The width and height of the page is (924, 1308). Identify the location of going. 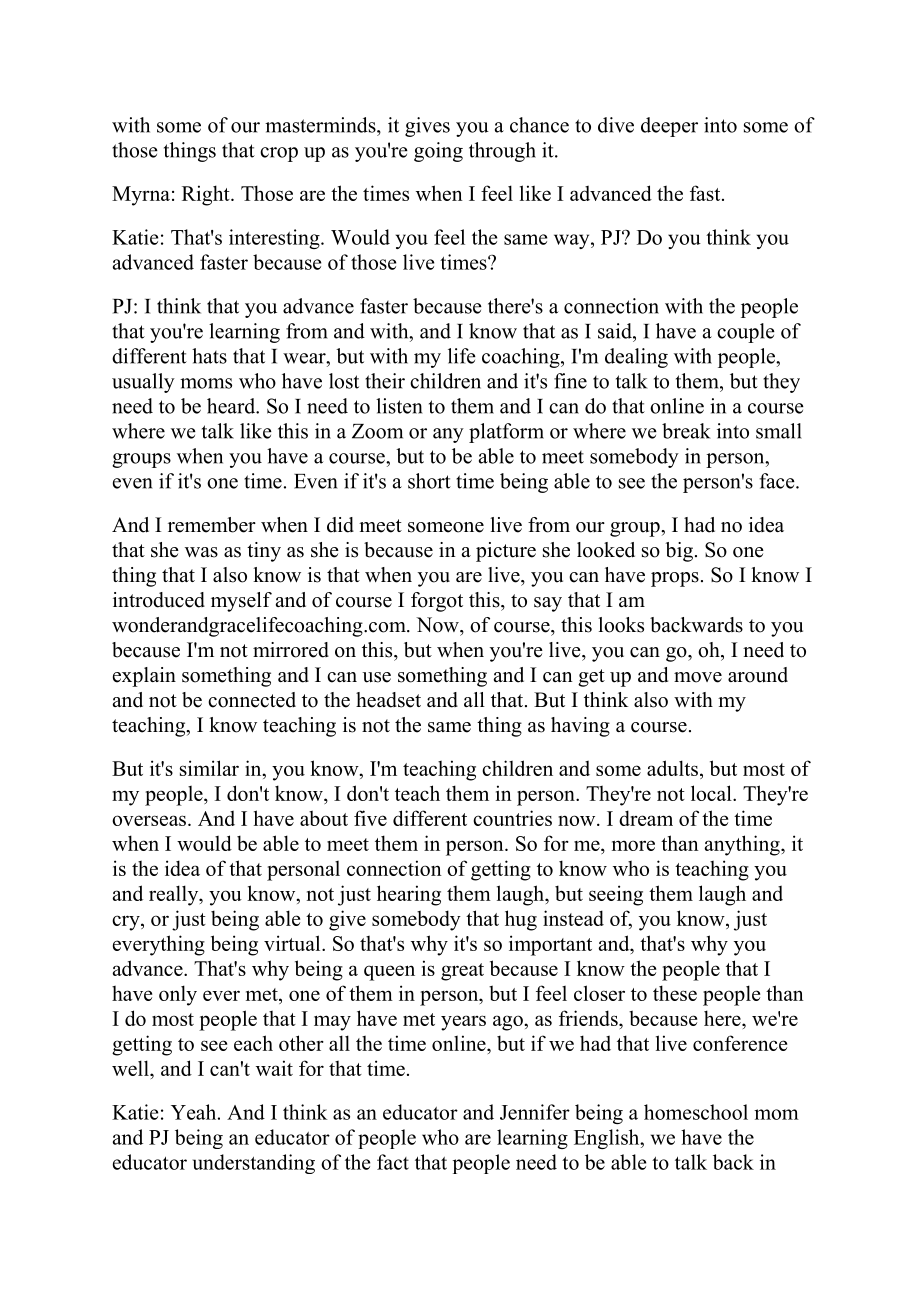
(438, 152).
